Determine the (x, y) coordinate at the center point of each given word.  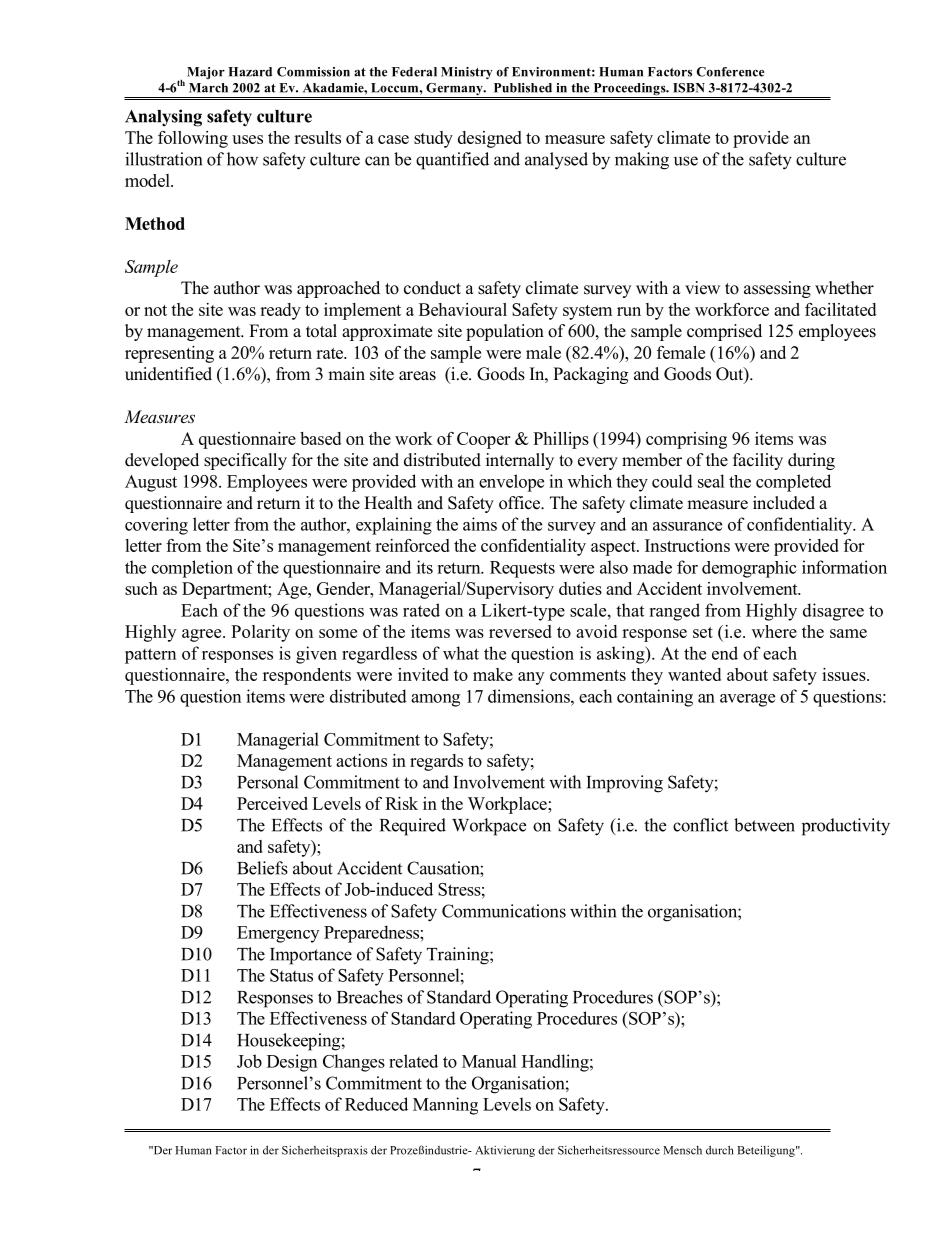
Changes (354, 1063)
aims (480, 524)
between (764, 825)
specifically (245, 461)
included (784, 503)
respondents (307, 676)
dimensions (530, 696)
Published (523, 88)
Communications (504, 911)
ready (280, 311)
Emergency (278, 934)
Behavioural (463, 309)
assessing (777, 289)
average (747, 700)
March (208, 88)
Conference (731, 72)
